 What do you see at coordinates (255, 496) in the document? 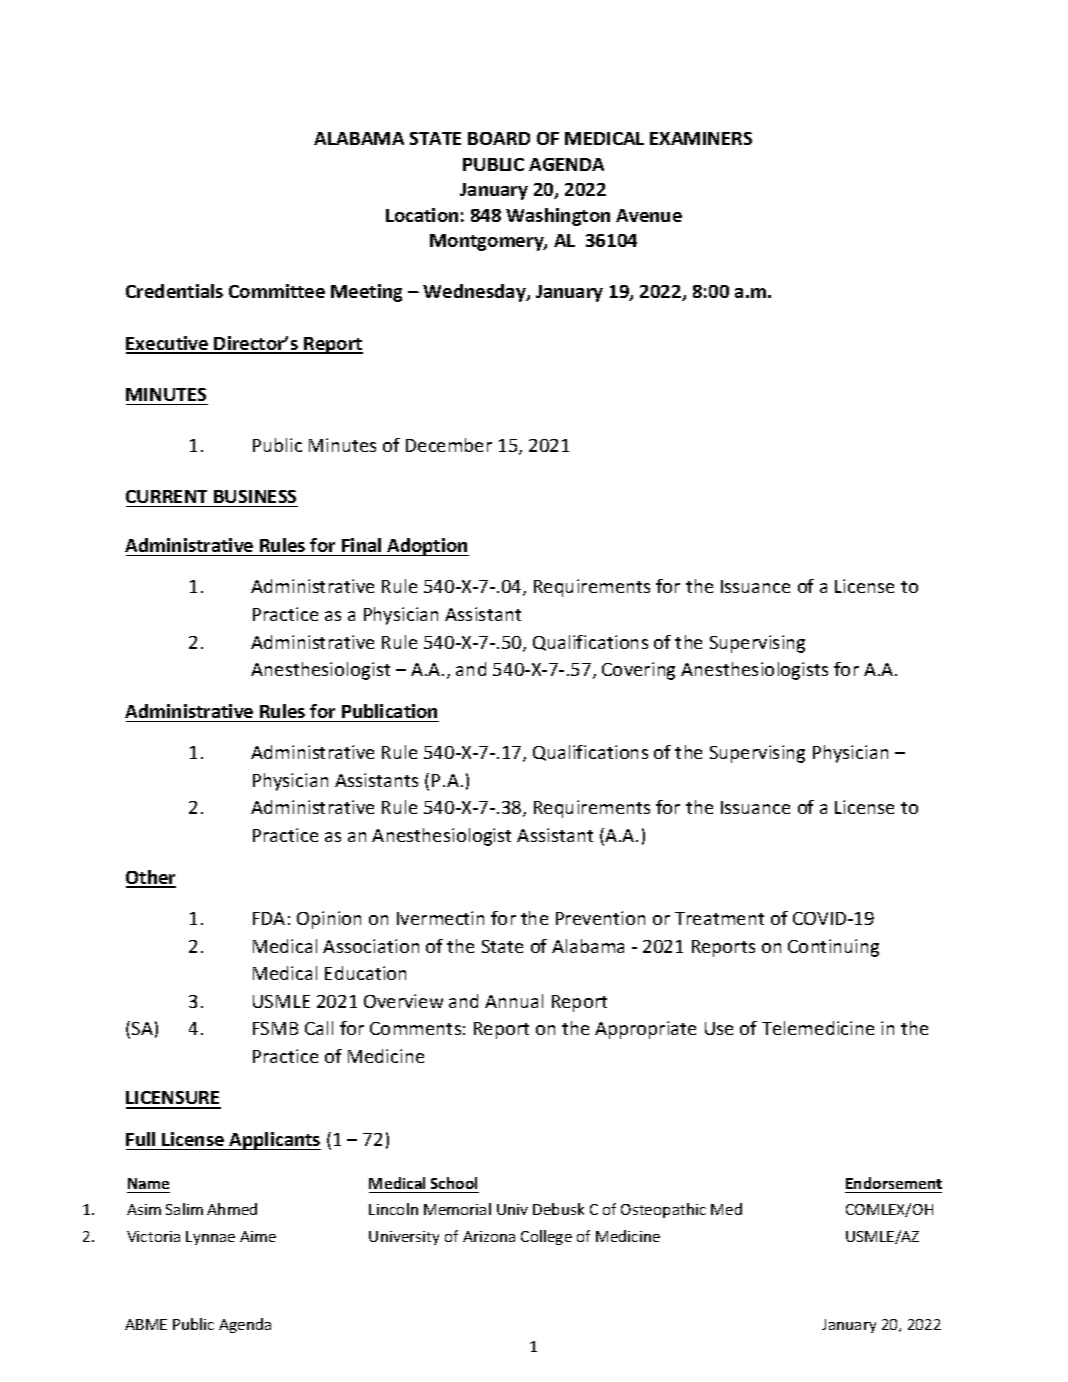
I see `BUSINESS` at bounding box center [255, 496].
